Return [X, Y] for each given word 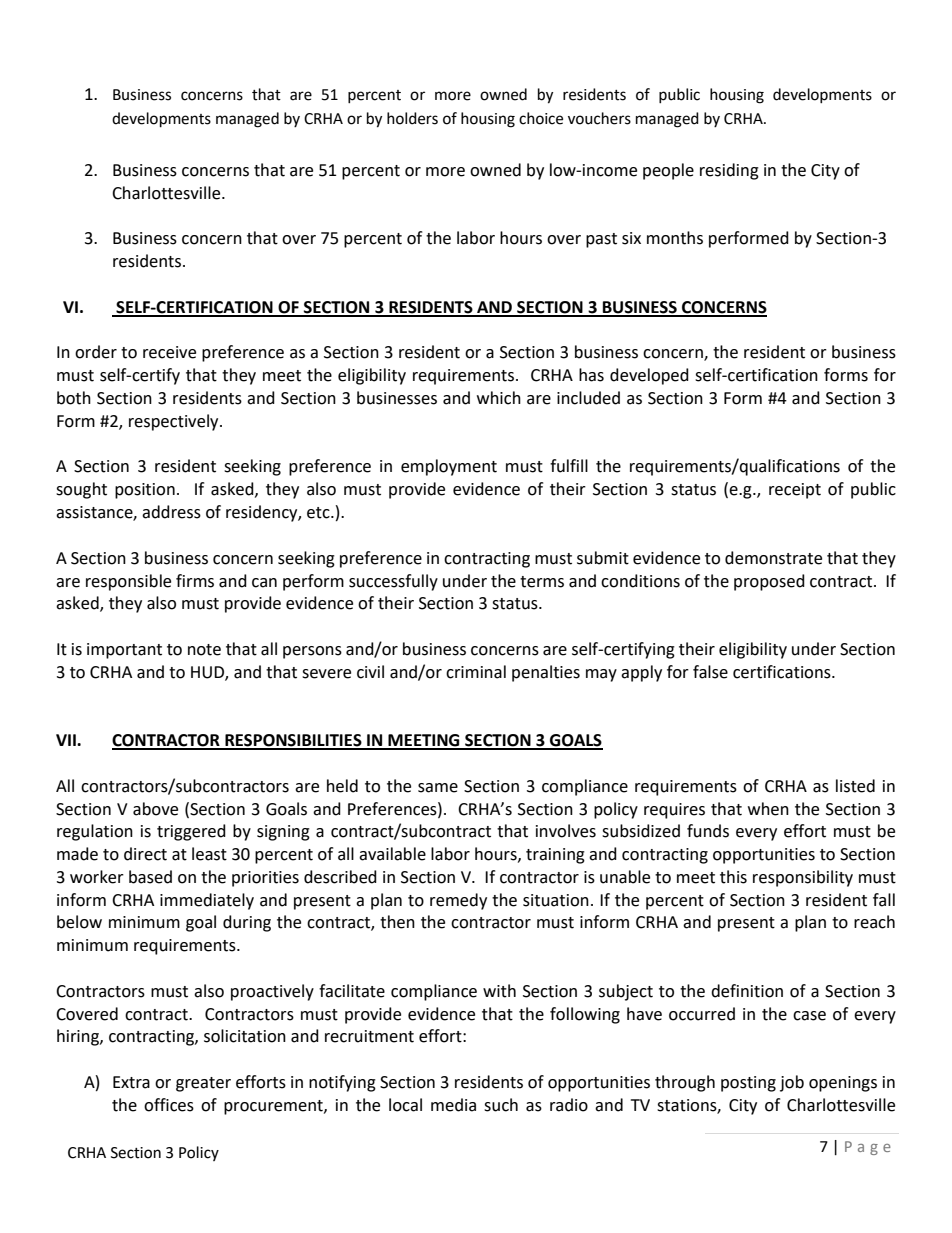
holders [412, 118]
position [145, 491]
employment [449, 467]
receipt [795, 491]
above [155, 809]
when [768, 809]
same [438, 788]
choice [541, 118]
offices [169, 1105]
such [501, 1105]
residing [729, 171]
